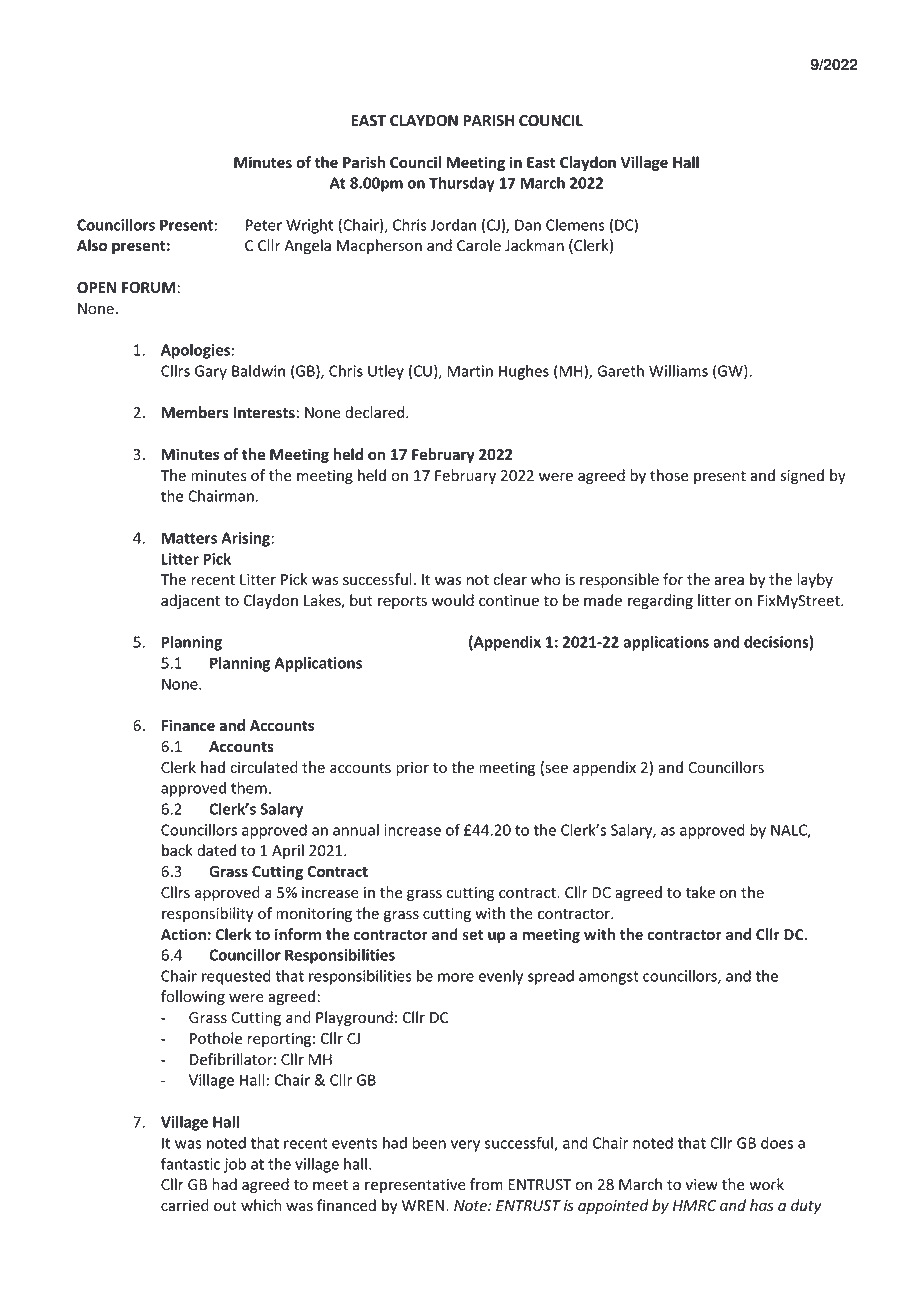  I want to click on Clemens, so click(575, 225).
